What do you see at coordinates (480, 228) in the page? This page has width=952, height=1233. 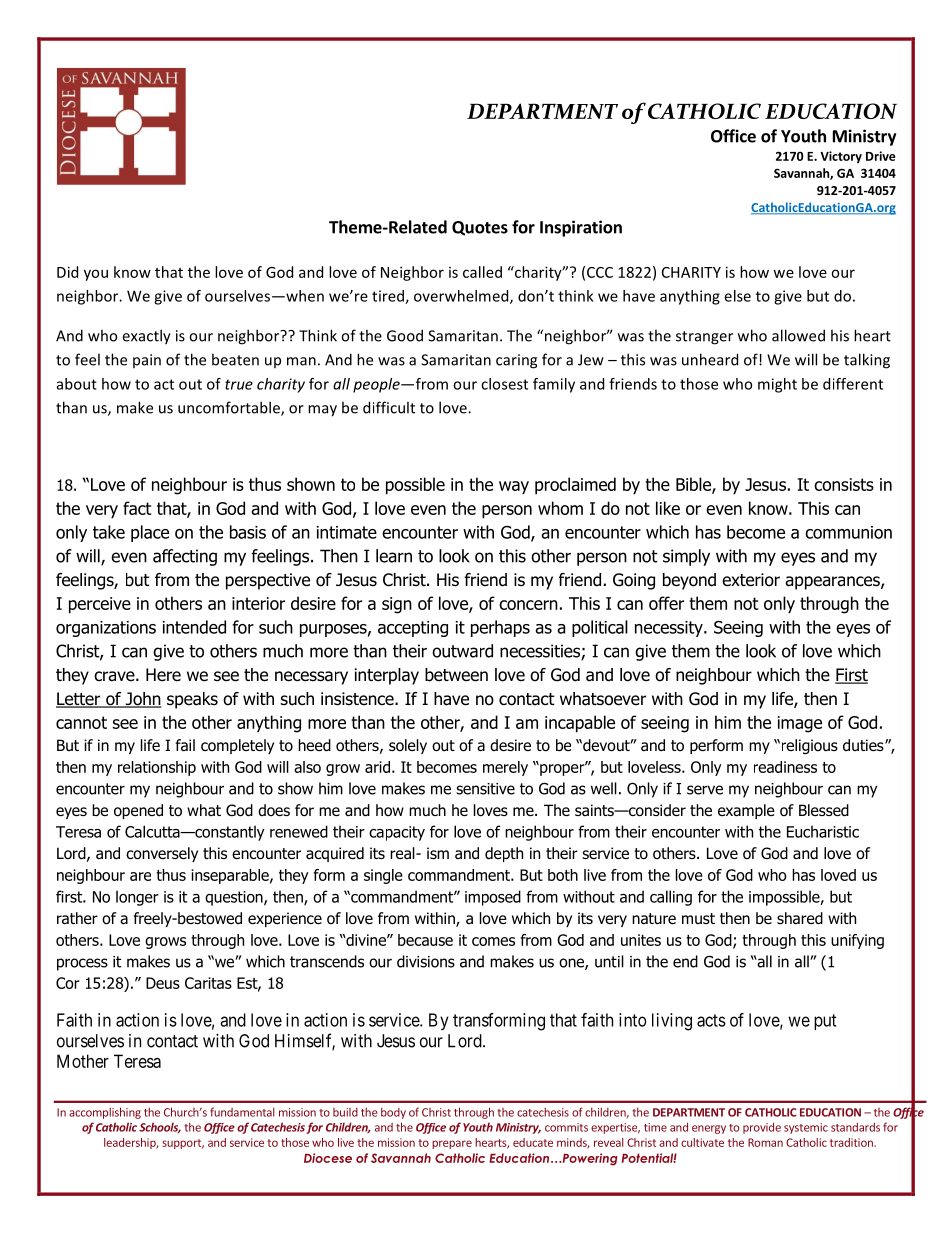 I see `Quotes` at bounding box center [480, 228].
